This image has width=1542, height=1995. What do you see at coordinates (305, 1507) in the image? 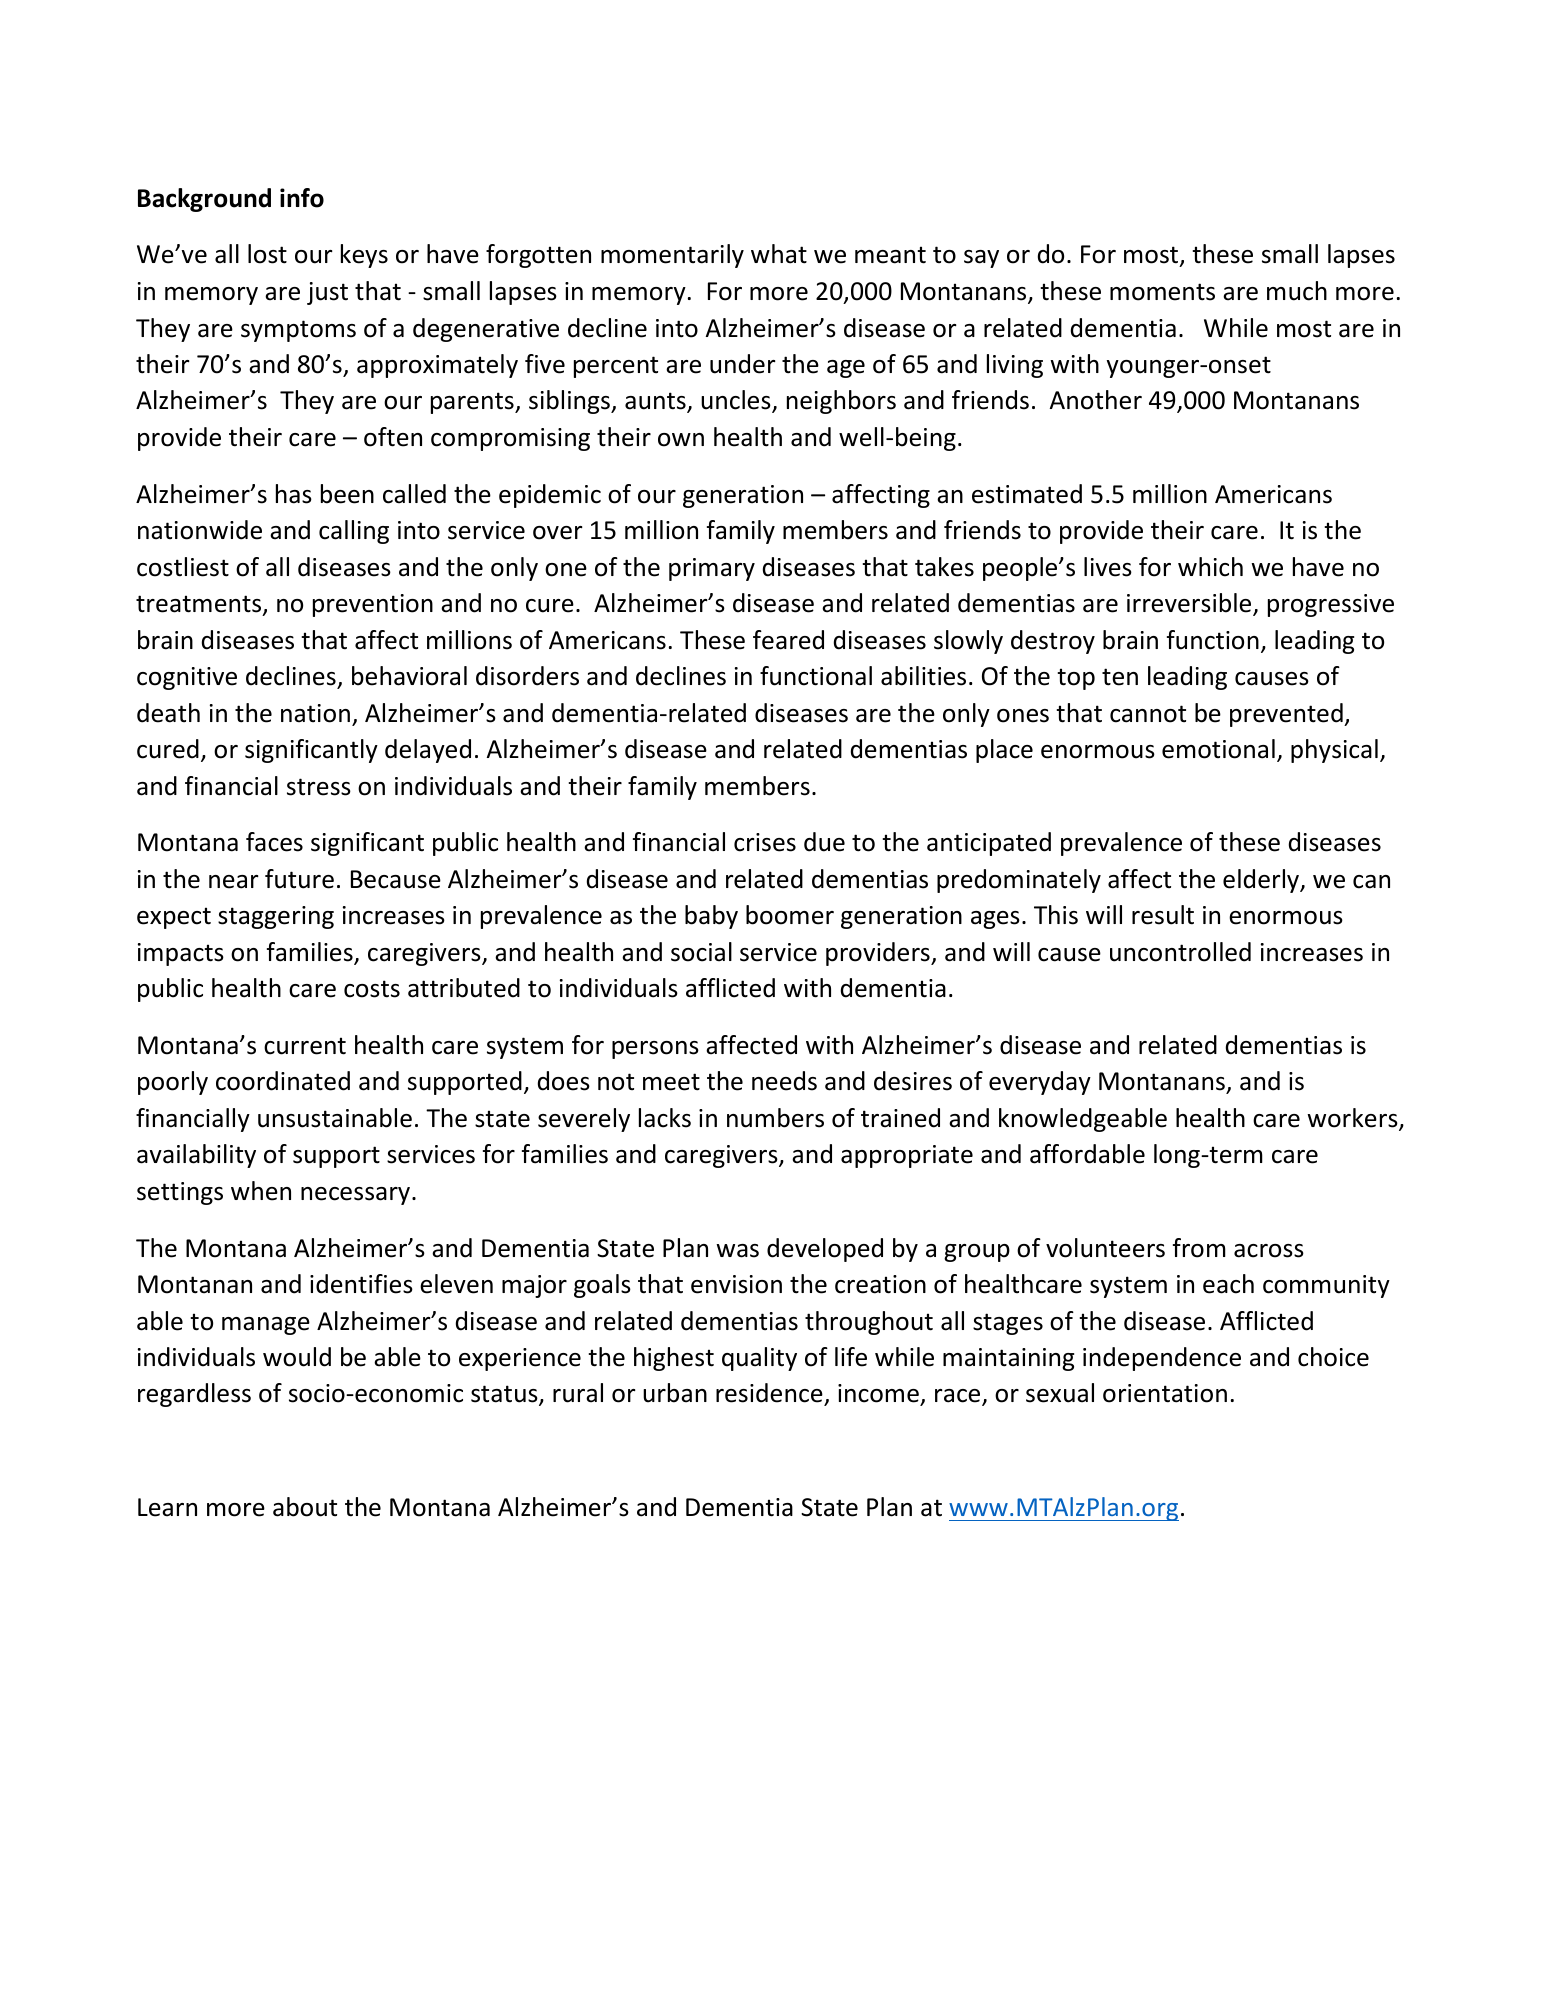
I see `about` at bounding box center [305, 1507].
